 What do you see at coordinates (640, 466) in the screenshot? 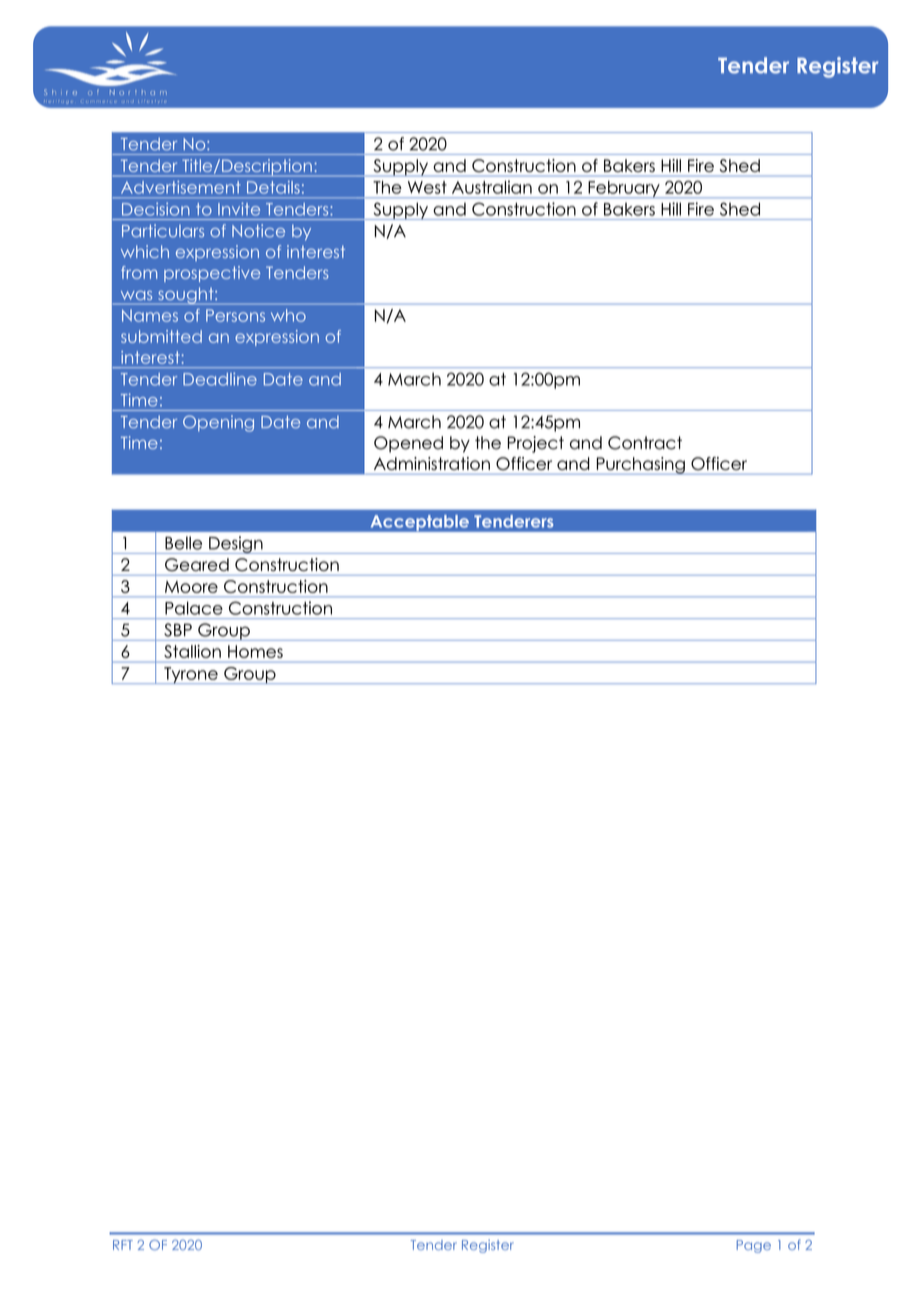
I see `Purchasing` at bounding box center [640, 466].
